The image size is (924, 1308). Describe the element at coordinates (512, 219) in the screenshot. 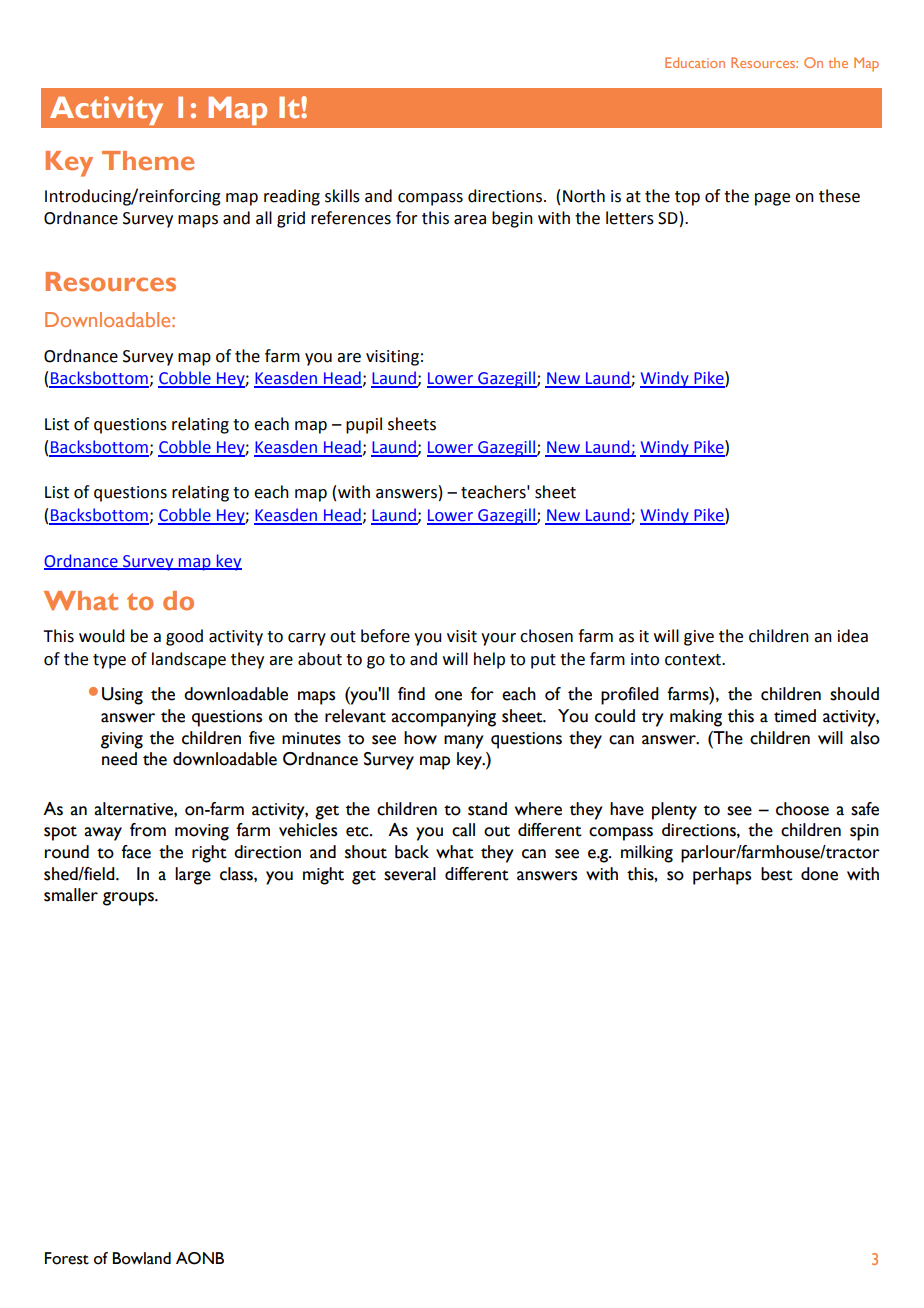

I see `begin` at that location.
